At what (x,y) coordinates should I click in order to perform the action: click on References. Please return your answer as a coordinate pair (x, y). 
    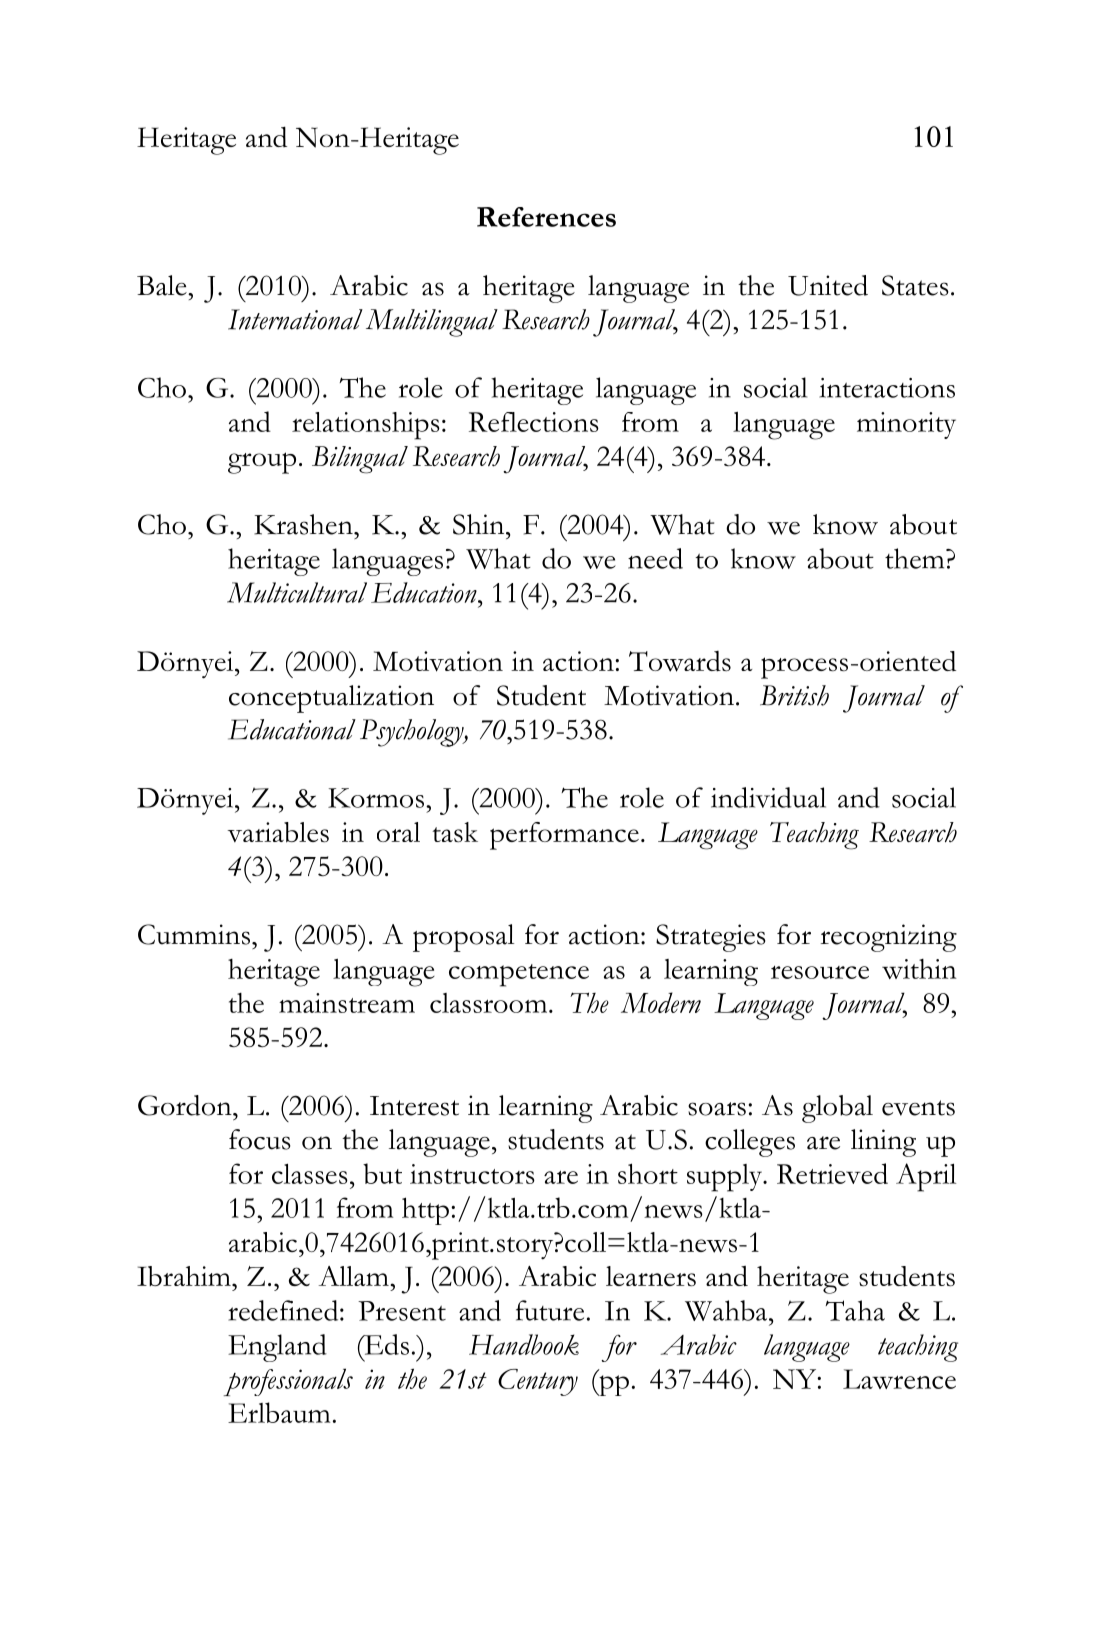
    Looking at the image, I should click on (546, 217).
